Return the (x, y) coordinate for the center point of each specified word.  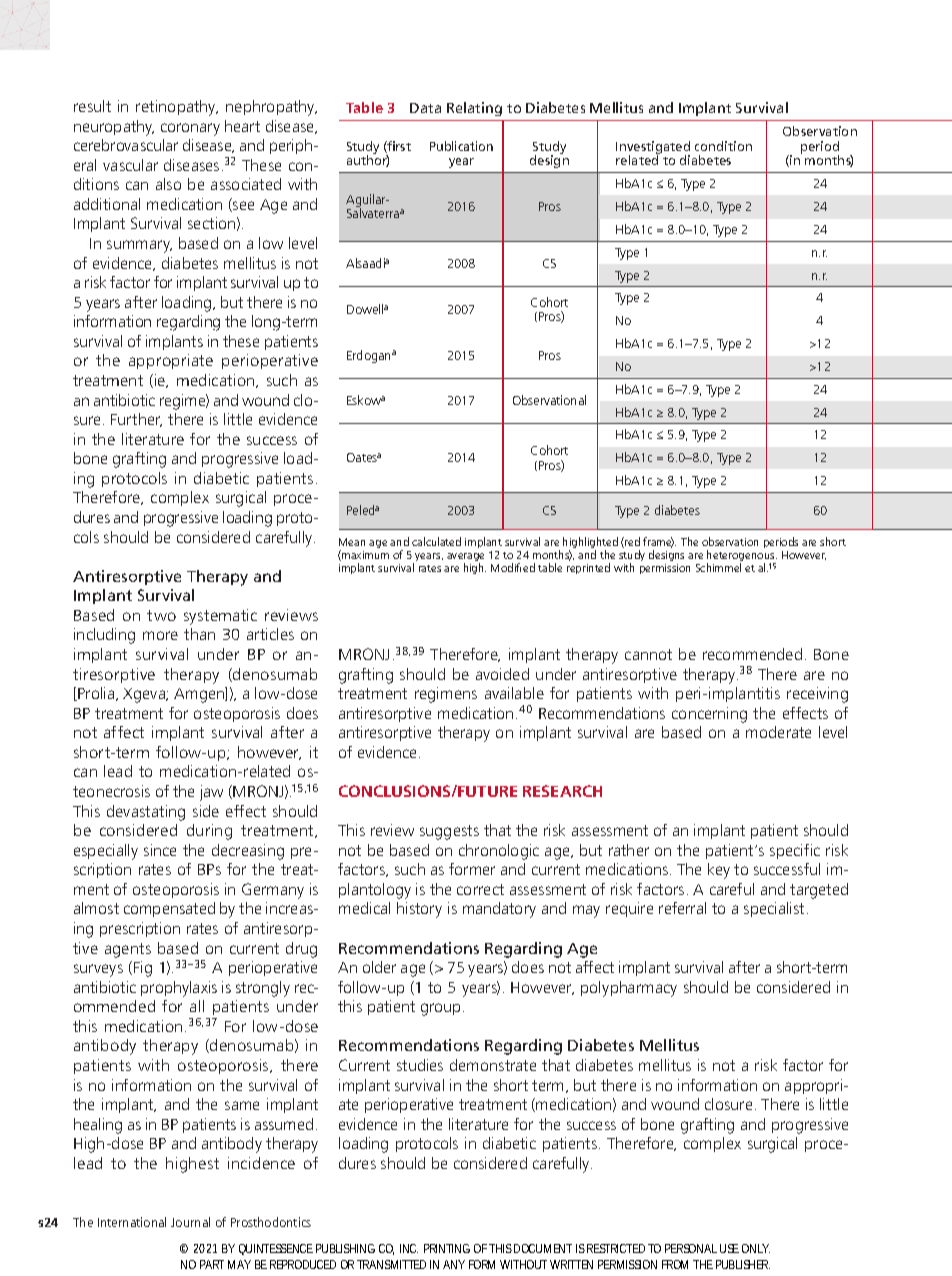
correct (480, 889)
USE (729, 1248)
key (719, 871)
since (160, 850)
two (161, 615)
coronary (190, 129)
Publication (461, 146)
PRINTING (447, 1248)
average (465, 559)
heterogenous (742, 557)
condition (723, 146)
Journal (190, 1222)
